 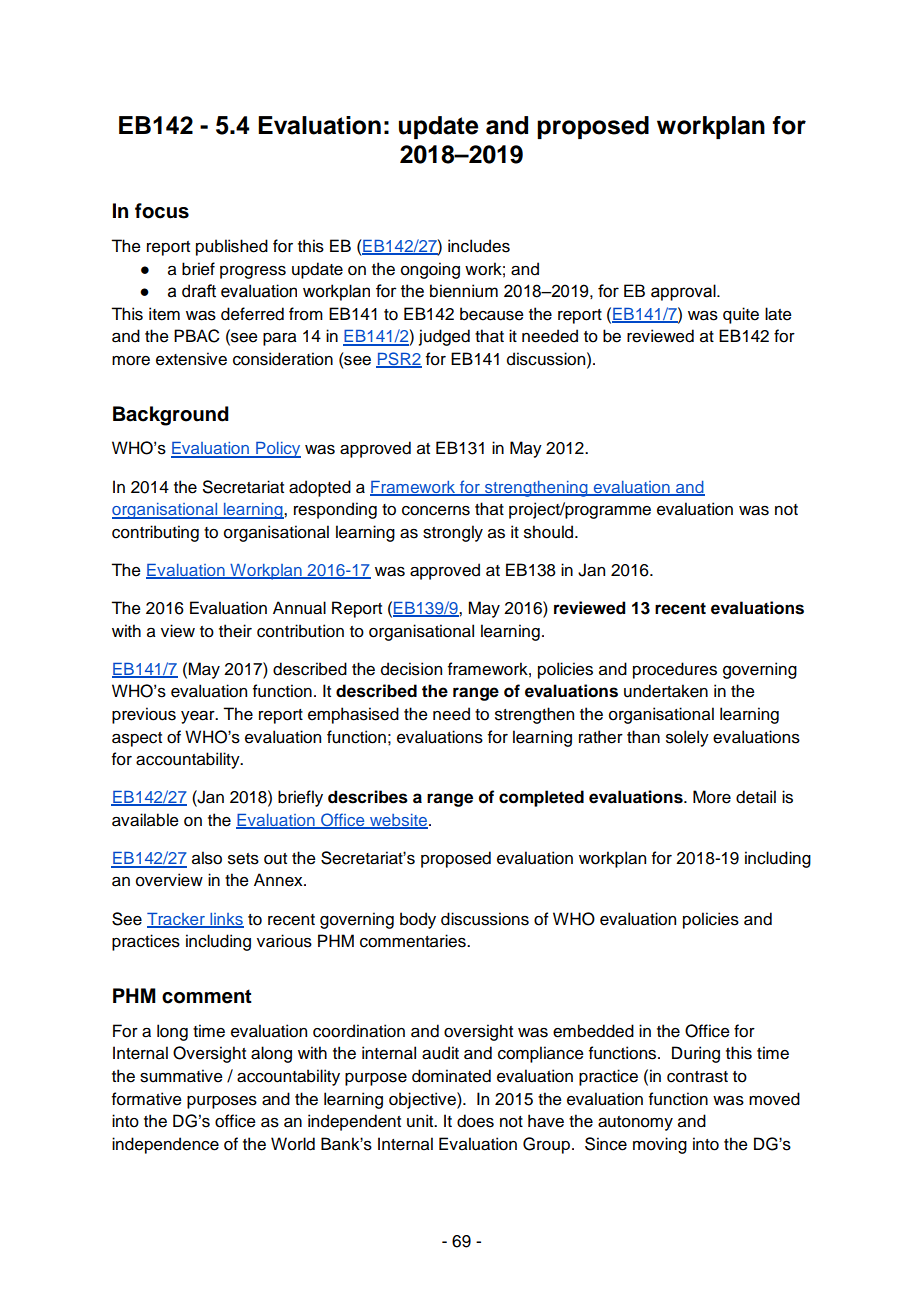 I want to click on published, so click(x=232, y=247).
